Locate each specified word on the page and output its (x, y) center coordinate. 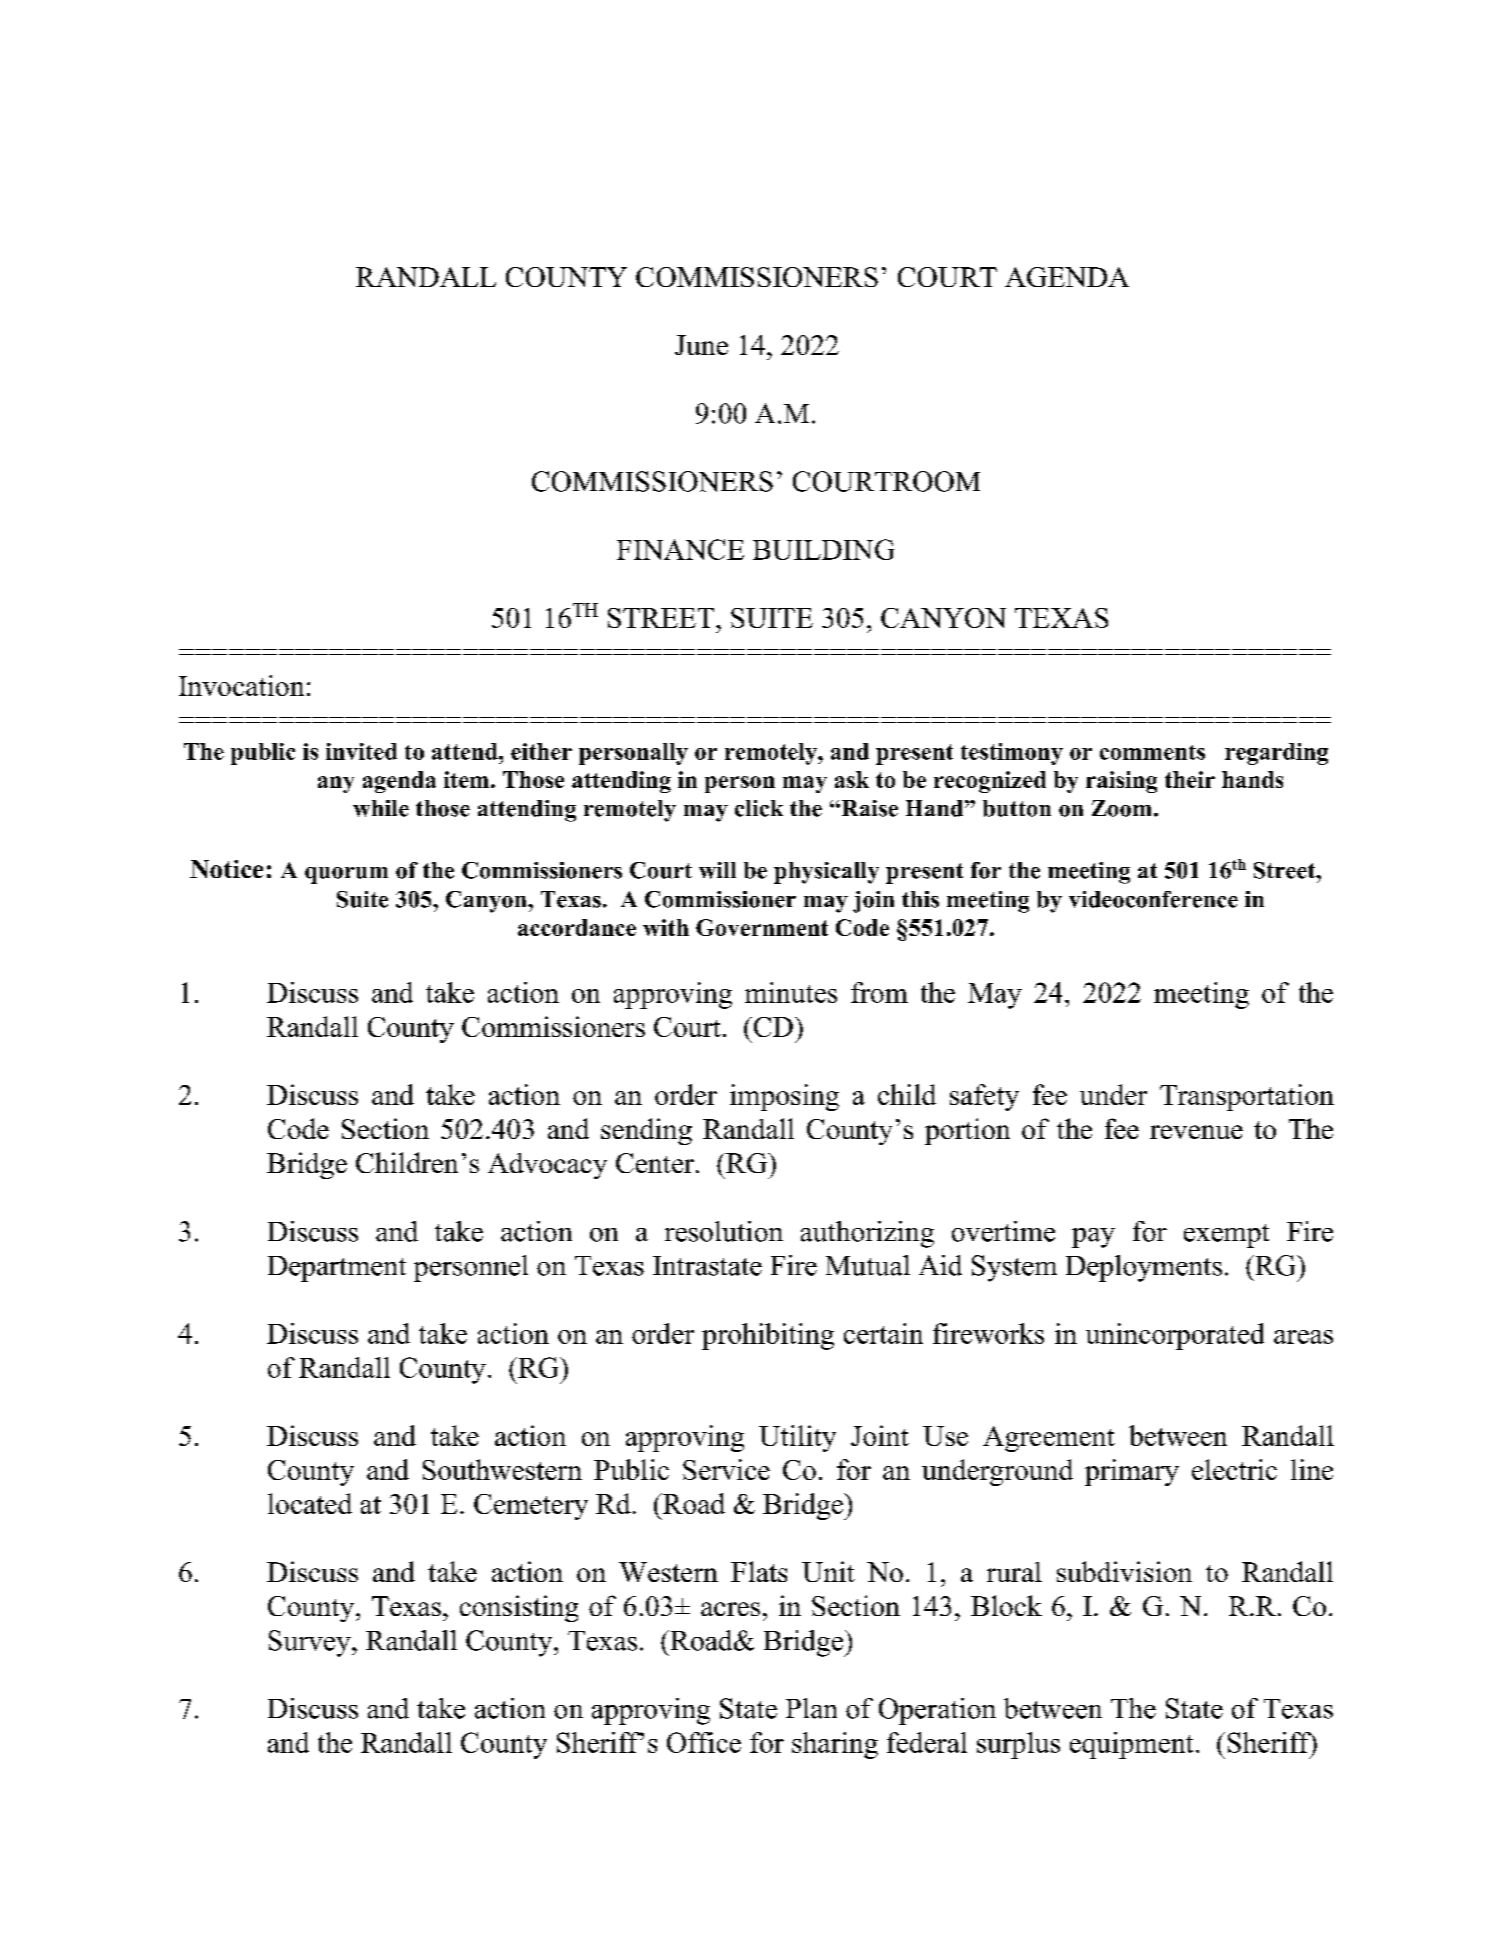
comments (1152, 752)
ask (852, 779)
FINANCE (680, 549)
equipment (1131, 1745)
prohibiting (768, 1336)
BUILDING (823, 549)
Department (337, 1269)
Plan (811, 1708)
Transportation (1247, 1097)
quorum (346, 875)
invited (361, 751)
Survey (311, 1643)
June (701, 345)
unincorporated (1175, 1336)
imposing (784, 1097)
